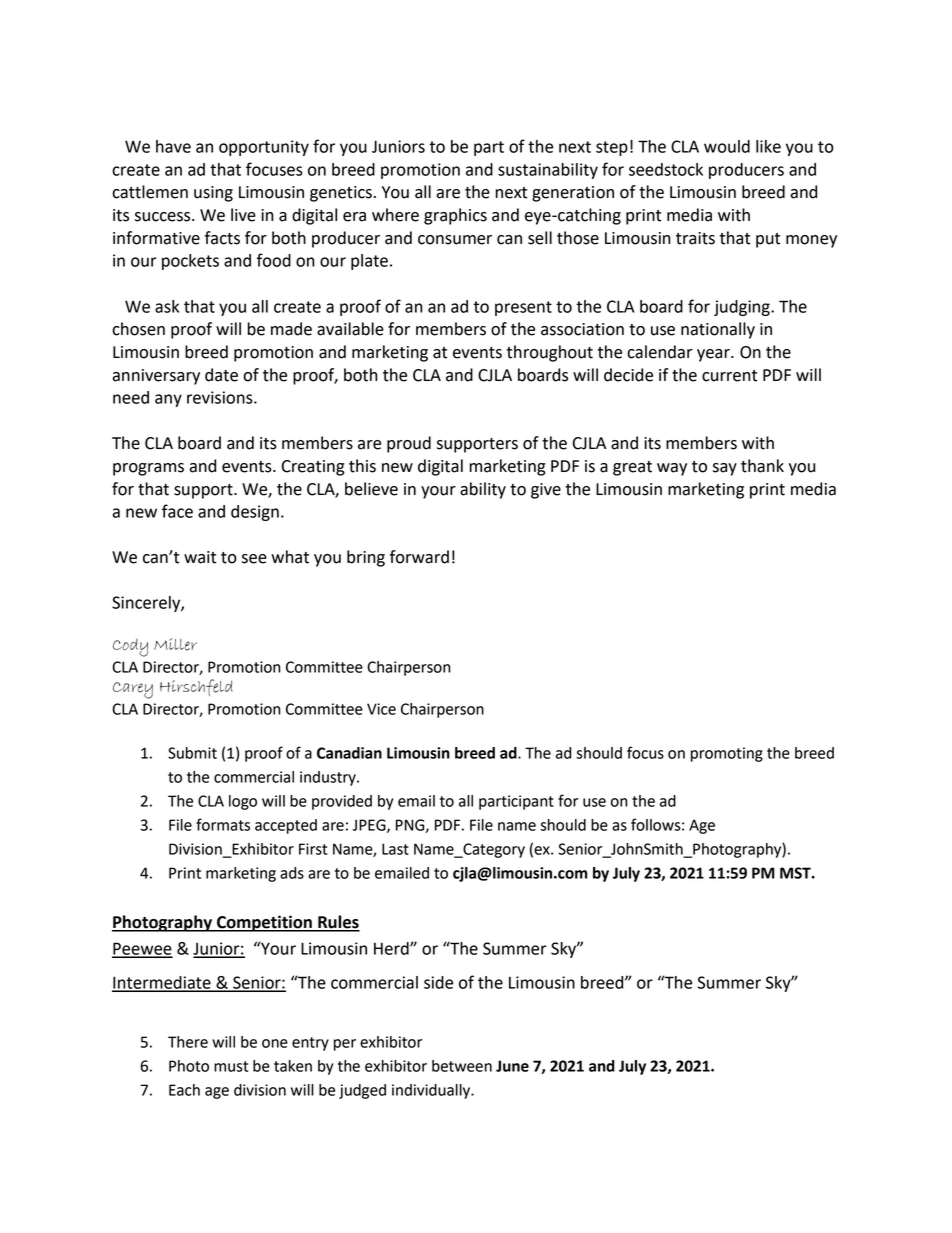 The image size is (952, 1233). What do you see at coordinates (727, 146) in the screenshot?
I see `would` at bounding box center [727, 146].
